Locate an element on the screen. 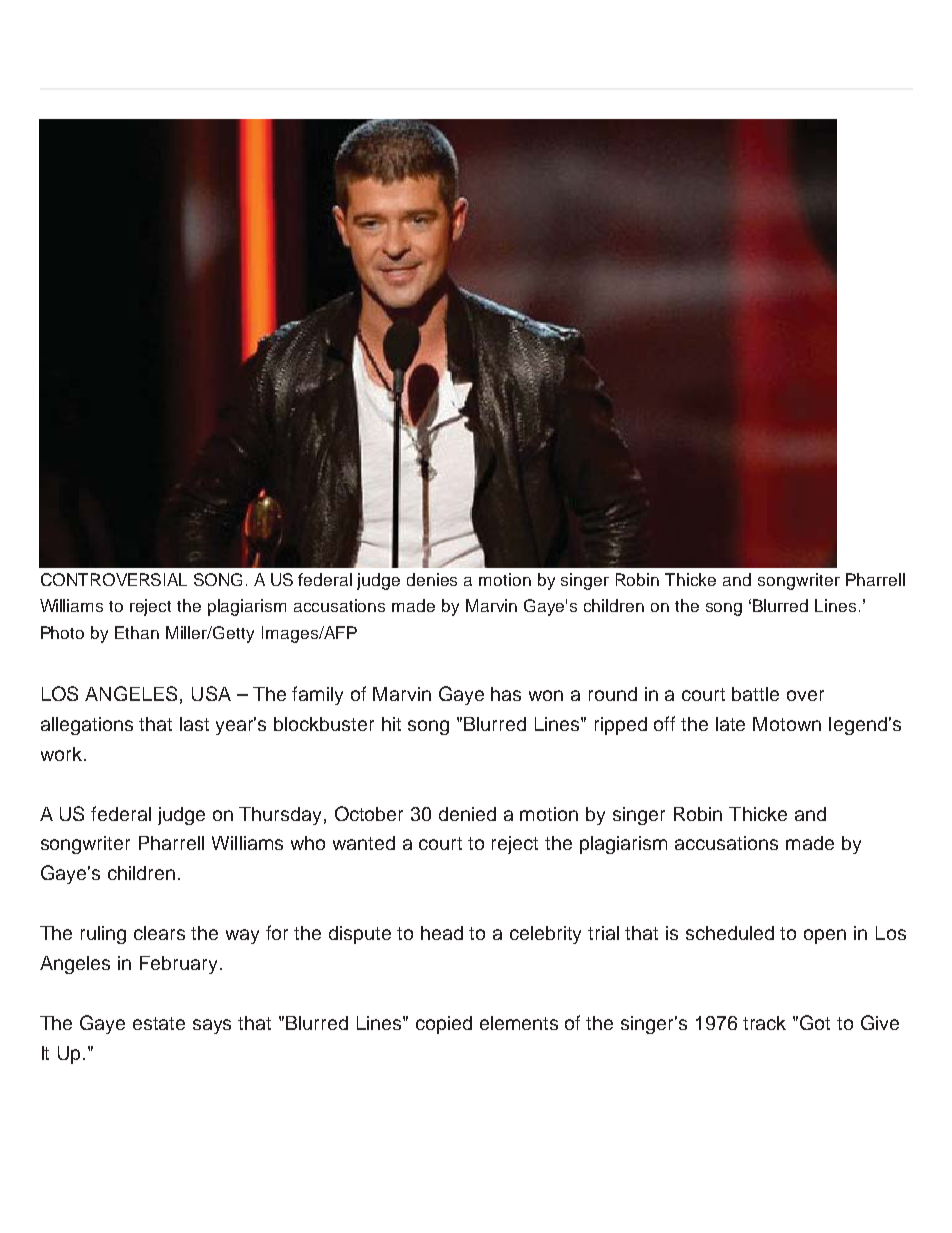 The image size is (952, 1233). Ethan is located at coordinates (137, 632).
